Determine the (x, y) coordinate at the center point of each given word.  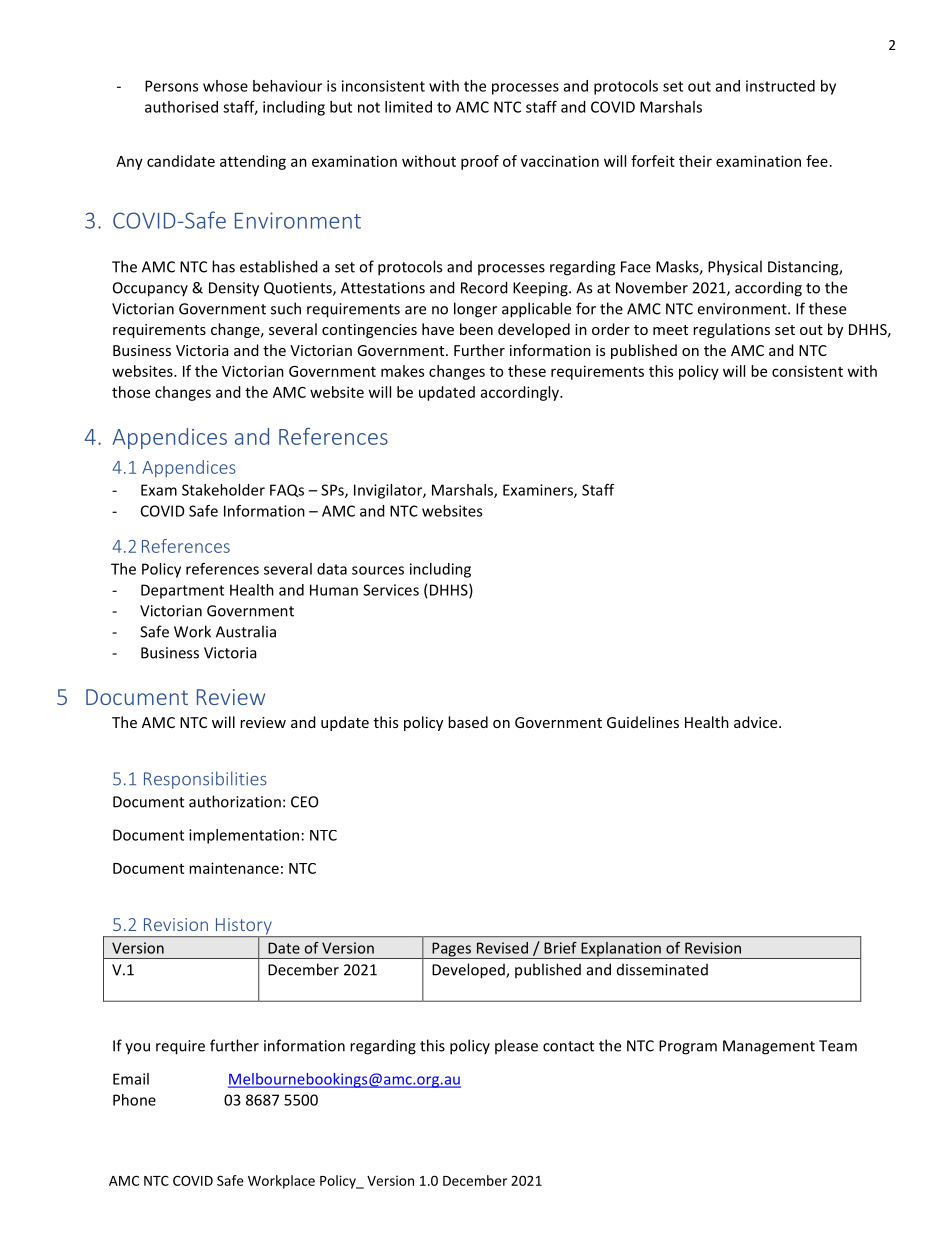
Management (769, 1047)
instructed (780, 86)
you (137, 1049)
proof (480, 162)
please (516, 1046)
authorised (181, 107)
